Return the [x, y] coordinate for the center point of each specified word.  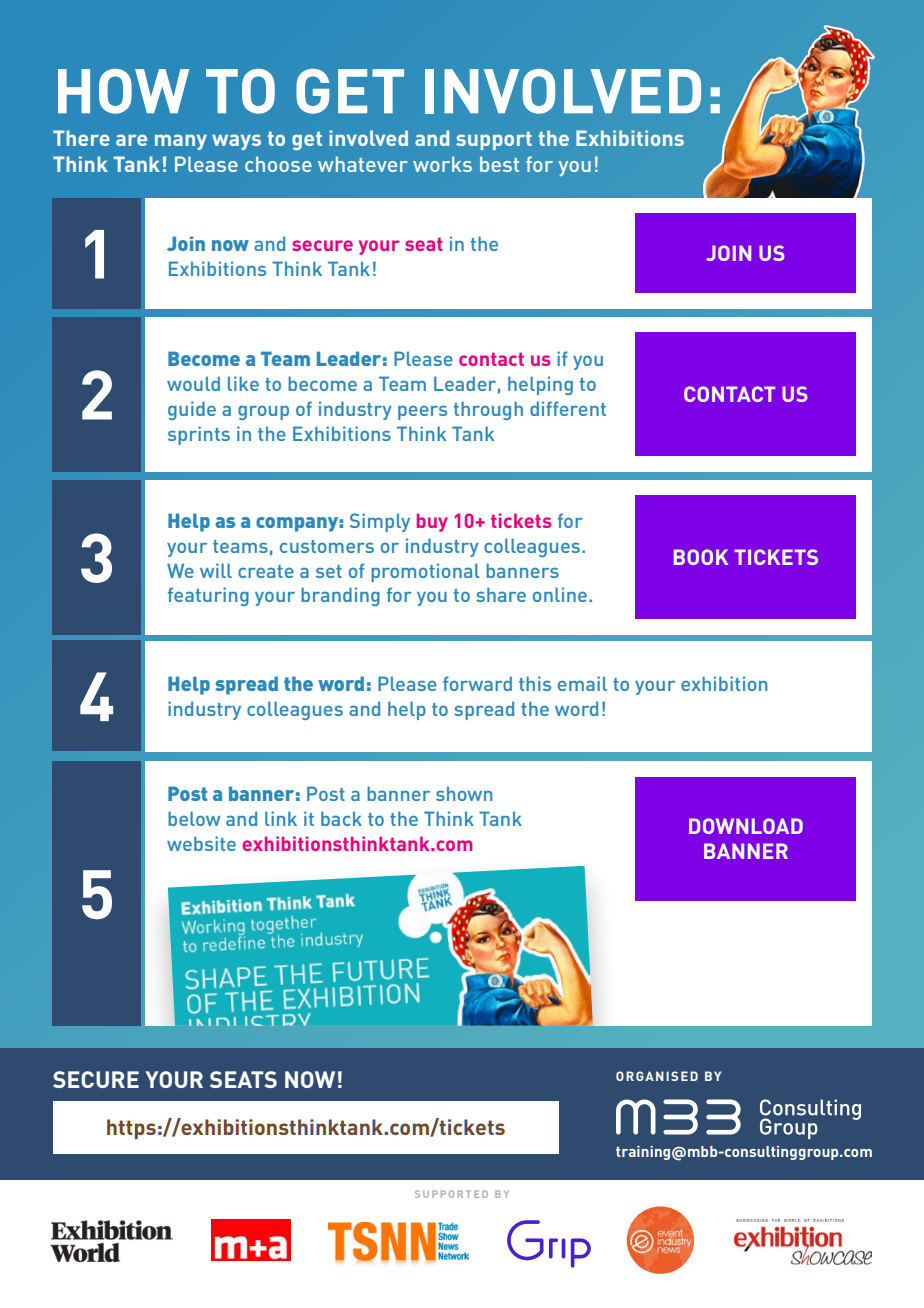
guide [192, 410]
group [263, 413]
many [181, 142]
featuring [208, 596]
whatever [362, 164]
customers [327, 546]
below [194, 818]
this [535, 683]
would [193, 383]
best [499, 164]
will [216, 570]
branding [340, 596]
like [243, 383]
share [501, 594]
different [568, 408]
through [488, 410]
